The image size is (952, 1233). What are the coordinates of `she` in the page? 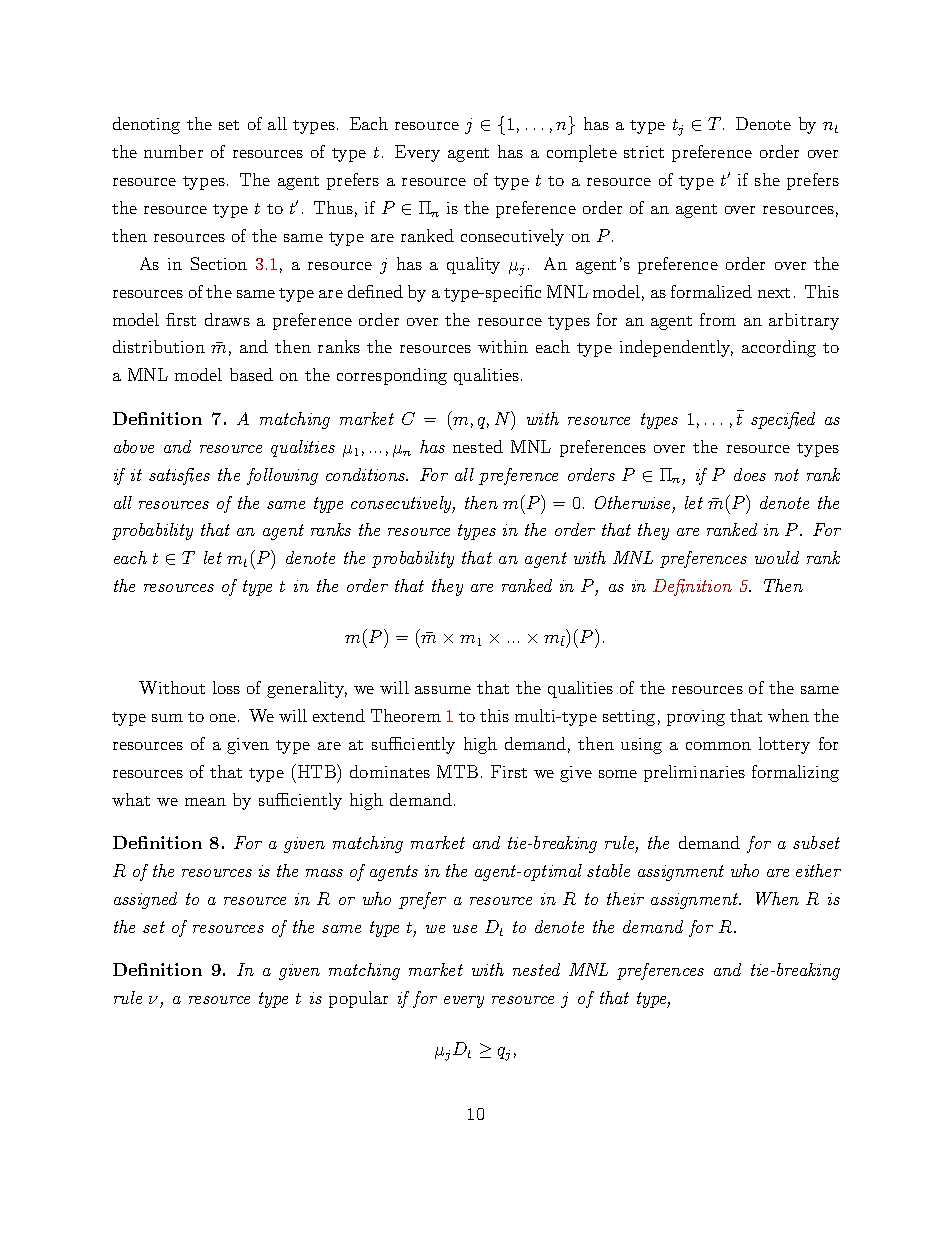 It's located at (767, 179).
